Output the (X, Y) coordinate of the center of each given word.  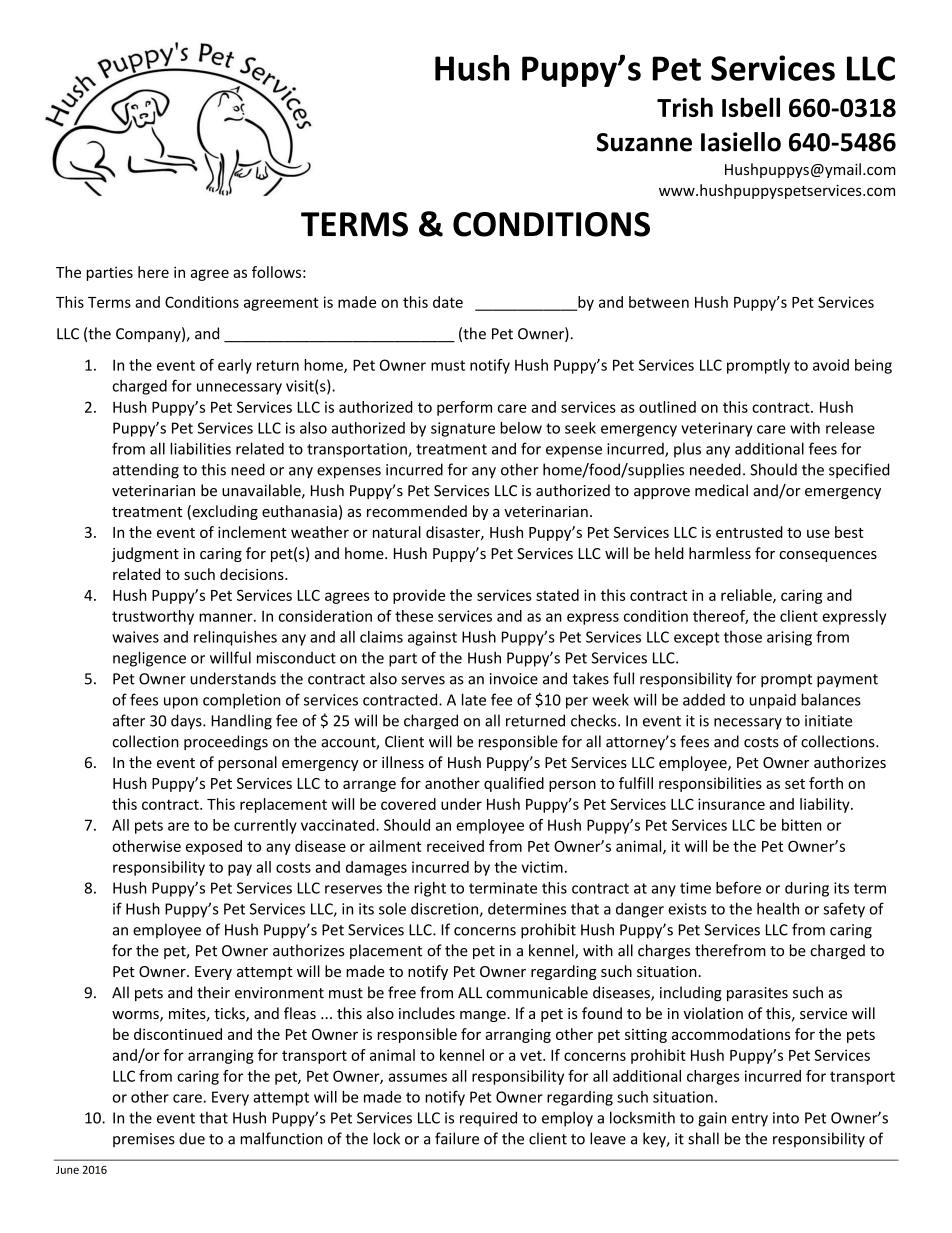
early (235, 366)
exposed (214, 847)
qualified (514, 784)
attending (146, 471)
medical (721, 490)
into (786, 1118)
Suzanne (644, 142)
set (795, 784)
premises (144, 1140)
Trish (685, 107)
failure (457, 1138)
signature (463, 429)
